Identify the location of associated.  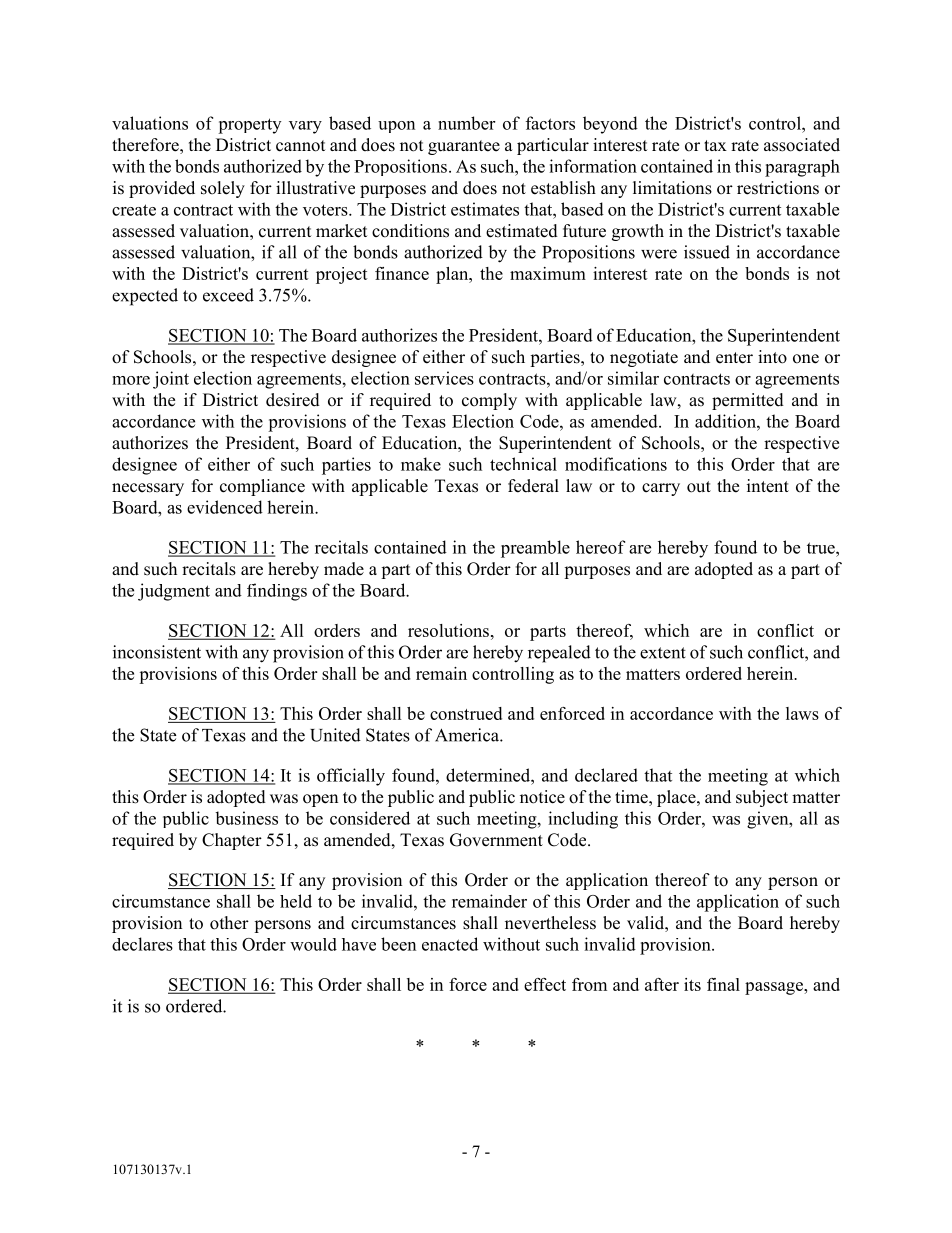
(802, 145).
